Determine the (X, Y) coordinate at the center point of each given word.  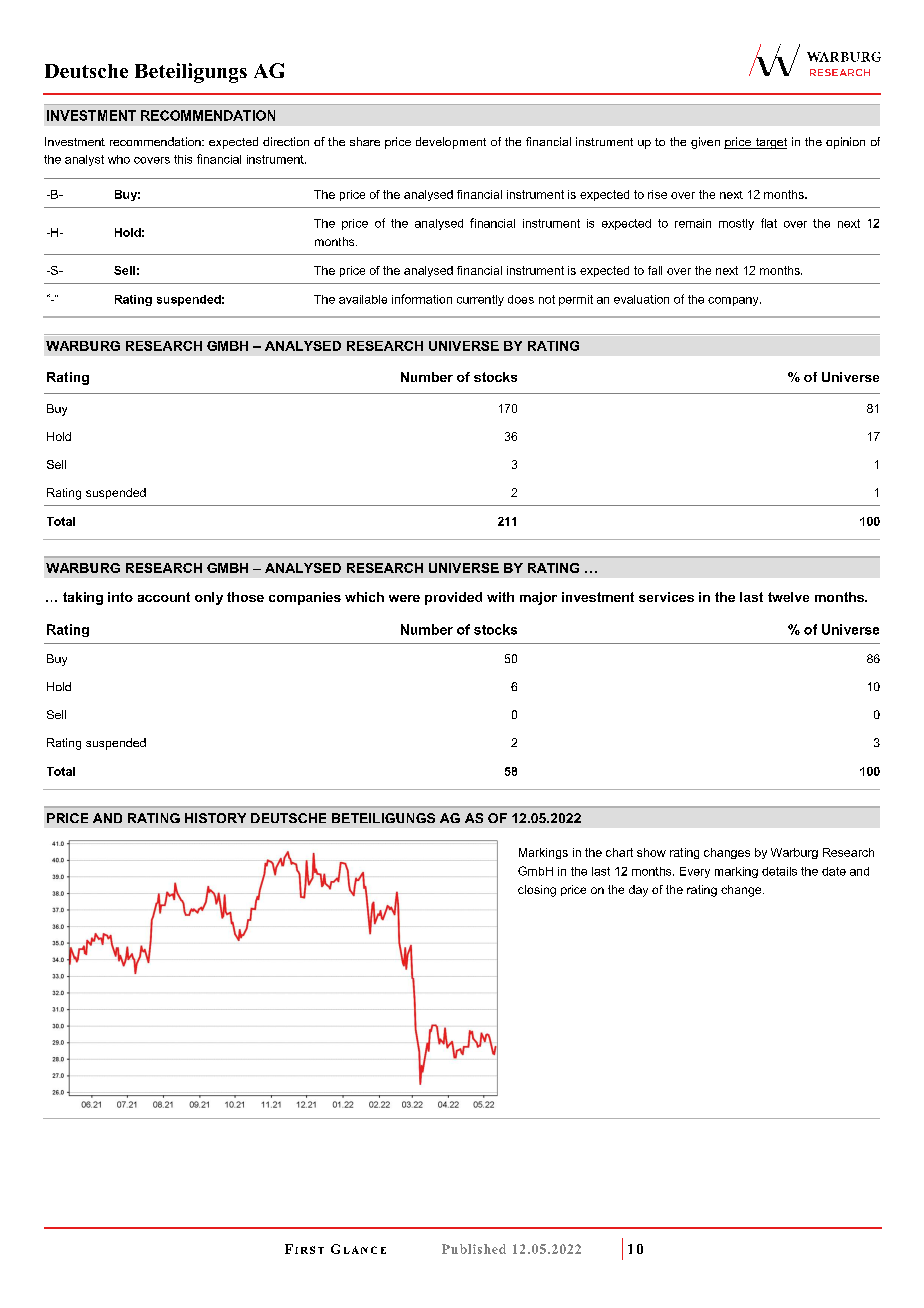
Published (474, 1249)
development (451, 143)
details (779, 871)
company (734, 301)
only (209, 598)
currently (480, 300)
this (183, 159)
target (770, 143)
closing (537, 891)
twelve (788, 597)
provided (453, 598)
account (164, 597)
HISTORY (215, 818)
